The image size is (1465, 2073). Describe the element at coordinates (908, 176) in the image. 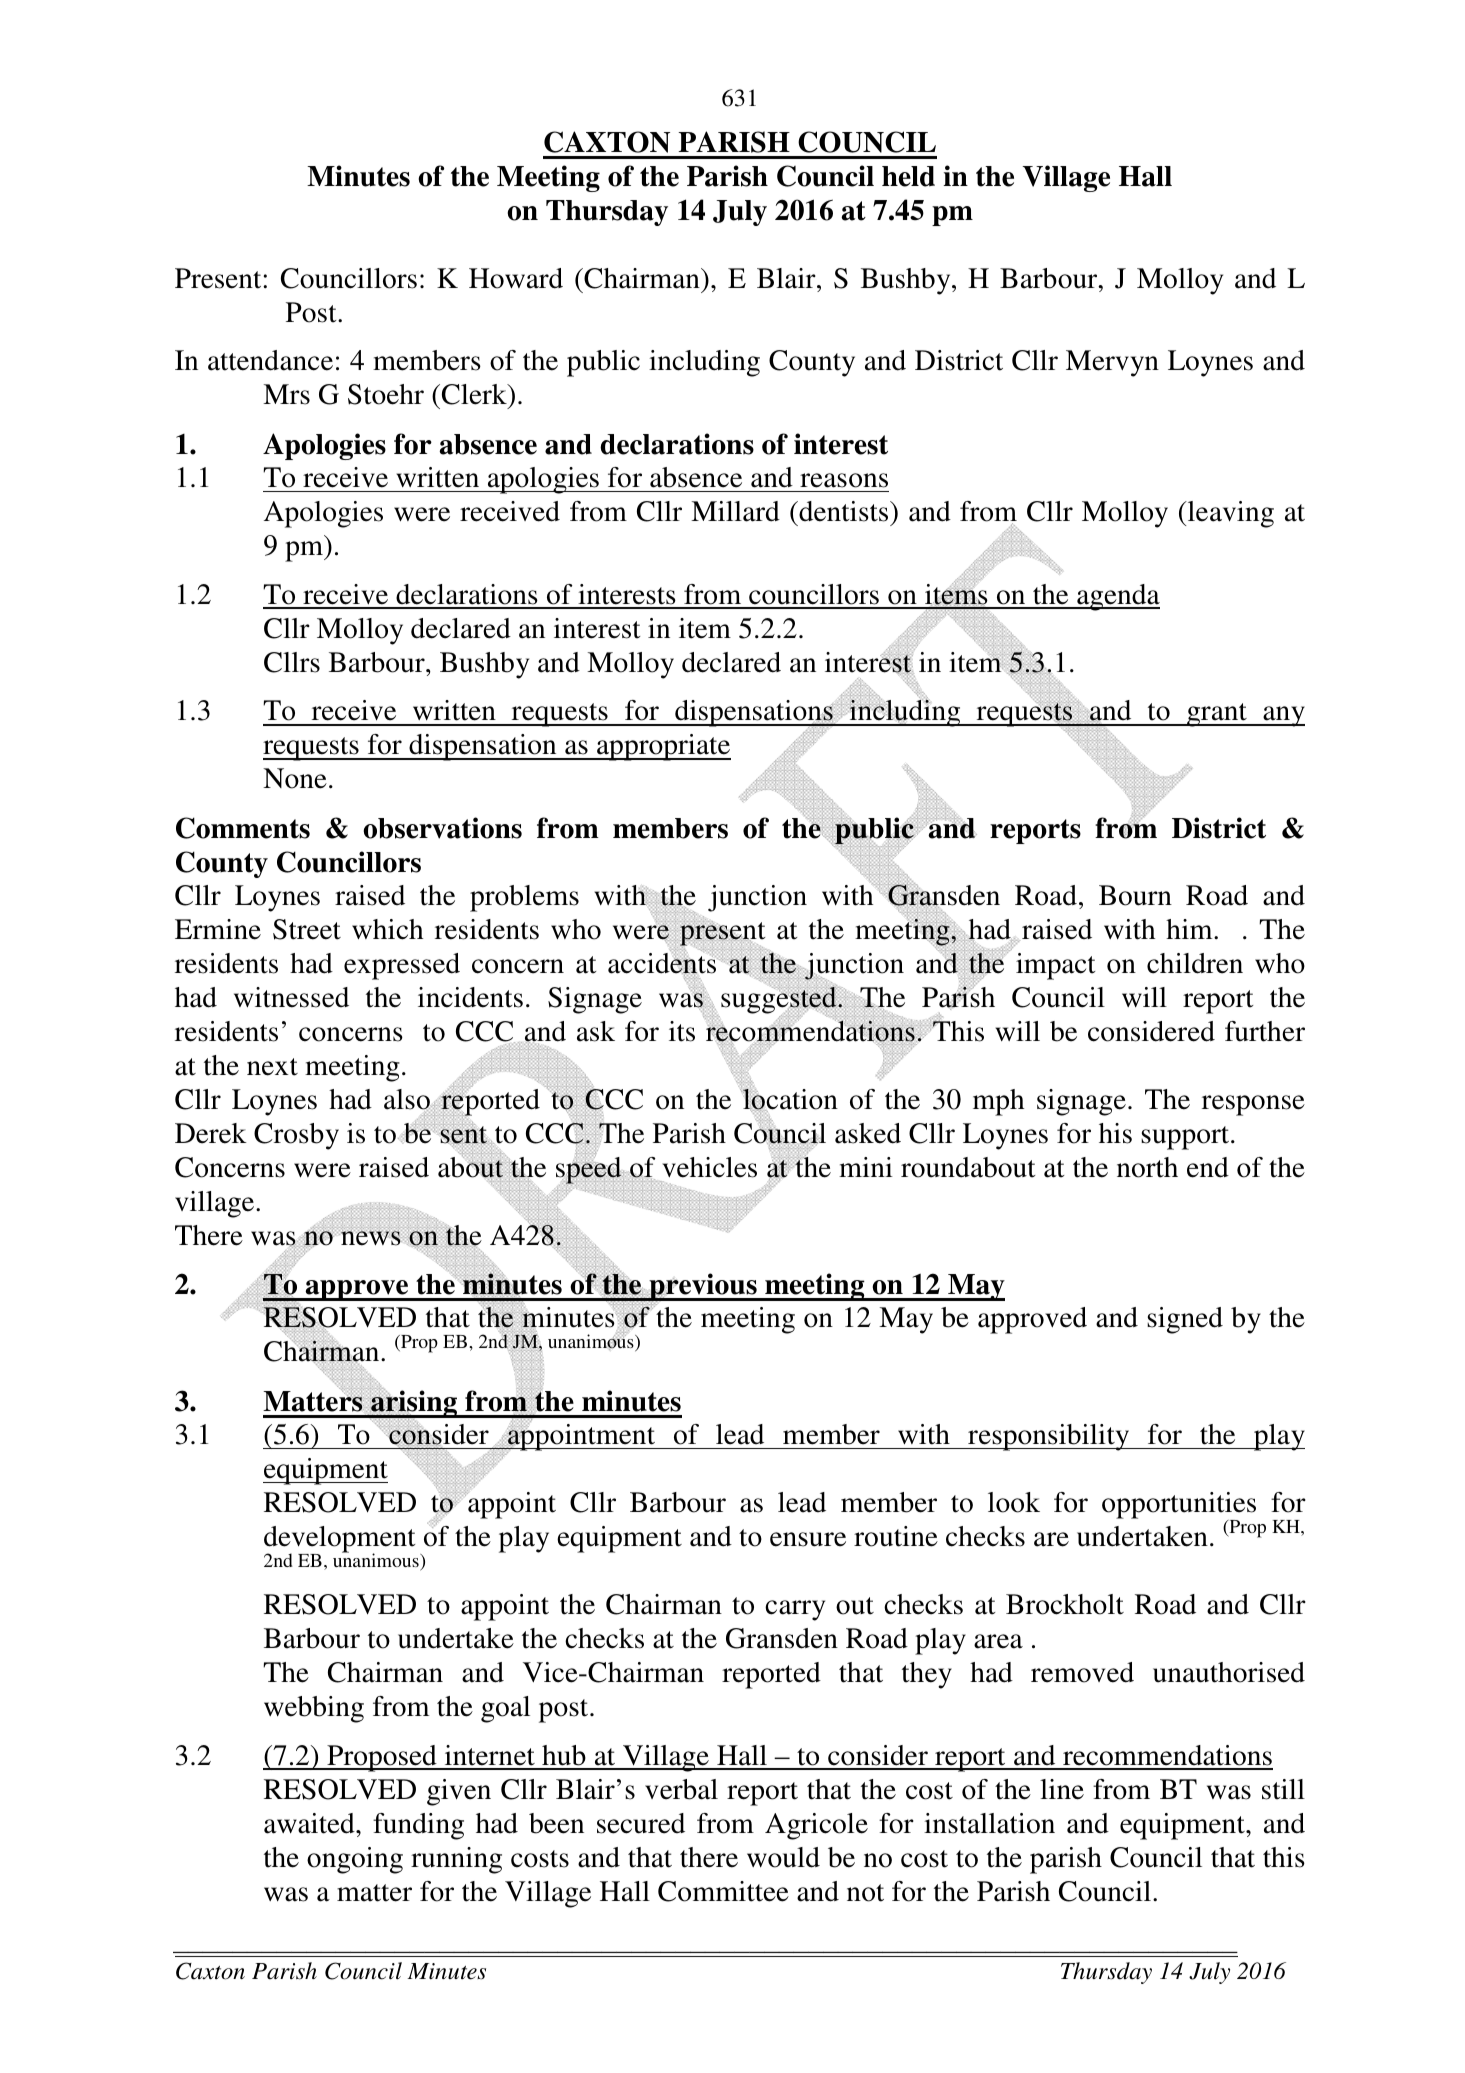

I see `held` at that location.
